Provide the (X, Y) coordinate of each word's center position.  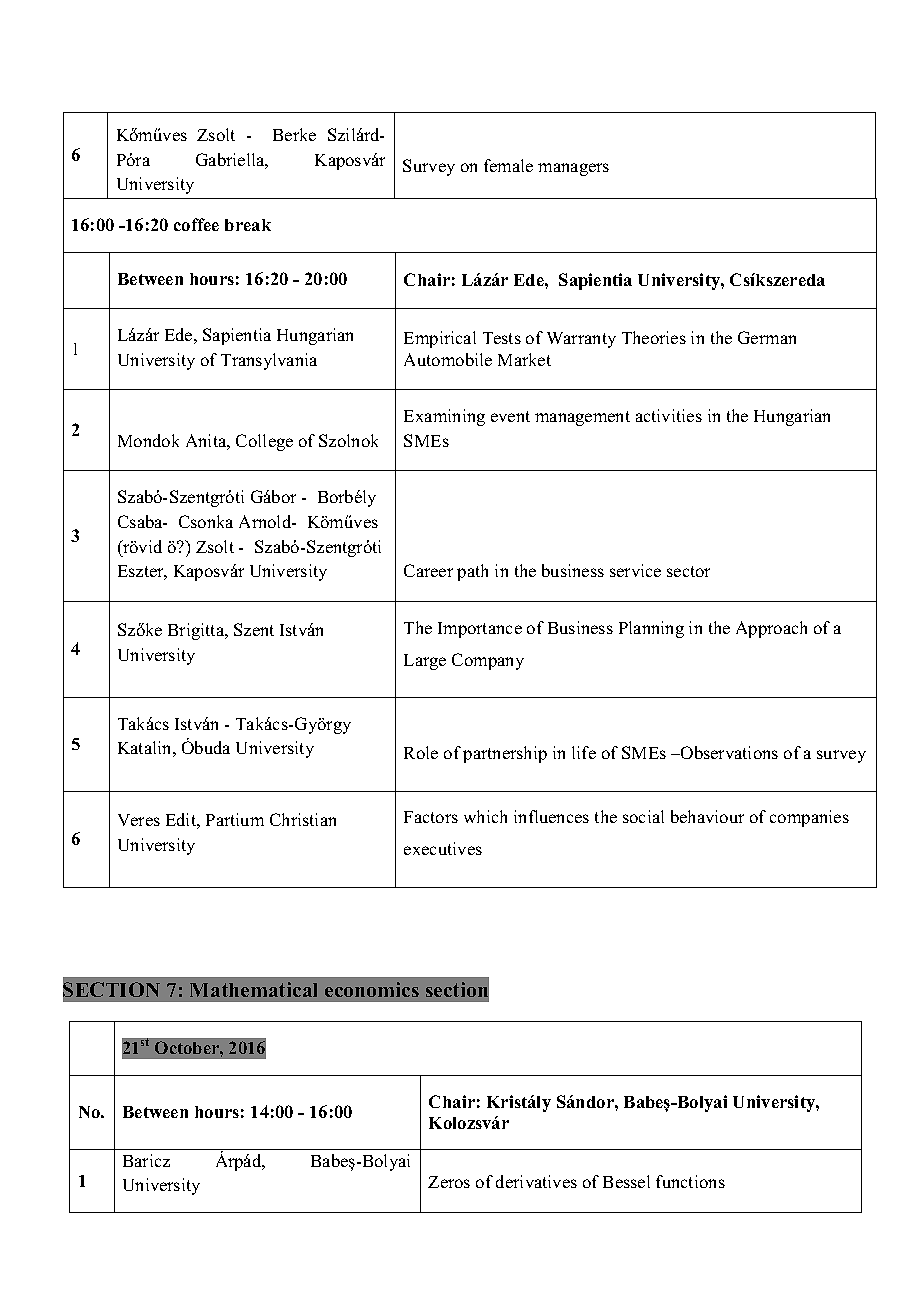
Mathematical (253, 989)
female (508, 165)
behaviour (707, 816)
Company (488, 661)
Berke (294, 134)
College (264, 442)
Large (425, 662)
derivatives (536, 1181)
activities (669, 415)
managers (573, 169)
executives (443, 848)
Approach (771, 629)
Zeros (449, 1182)
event (510, 416)
